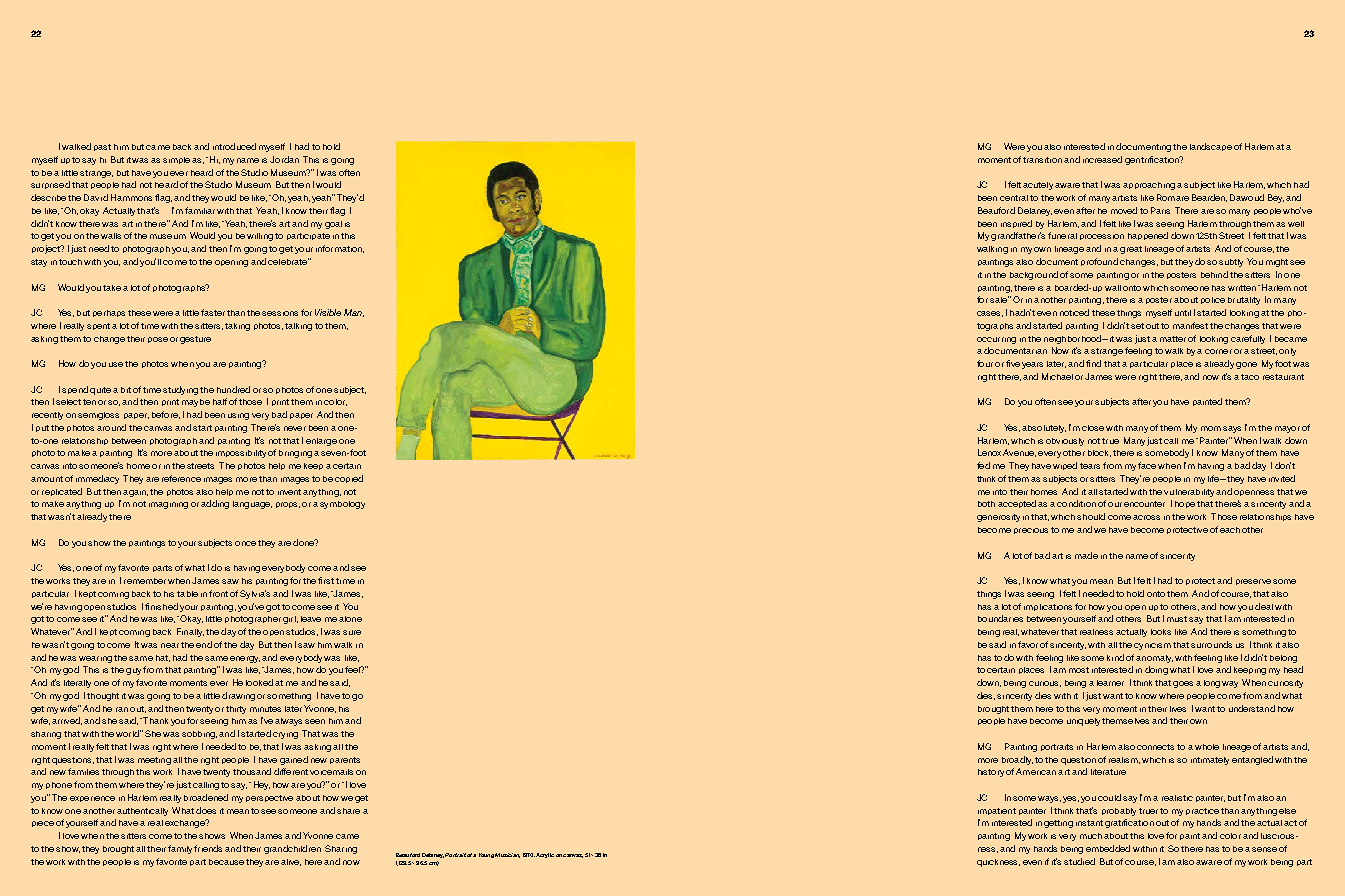 Image resolution: width=1345 pixels, height=896 pixels. Describe the element at coordinates (986, 504) in the page. I see `both` at that location.
